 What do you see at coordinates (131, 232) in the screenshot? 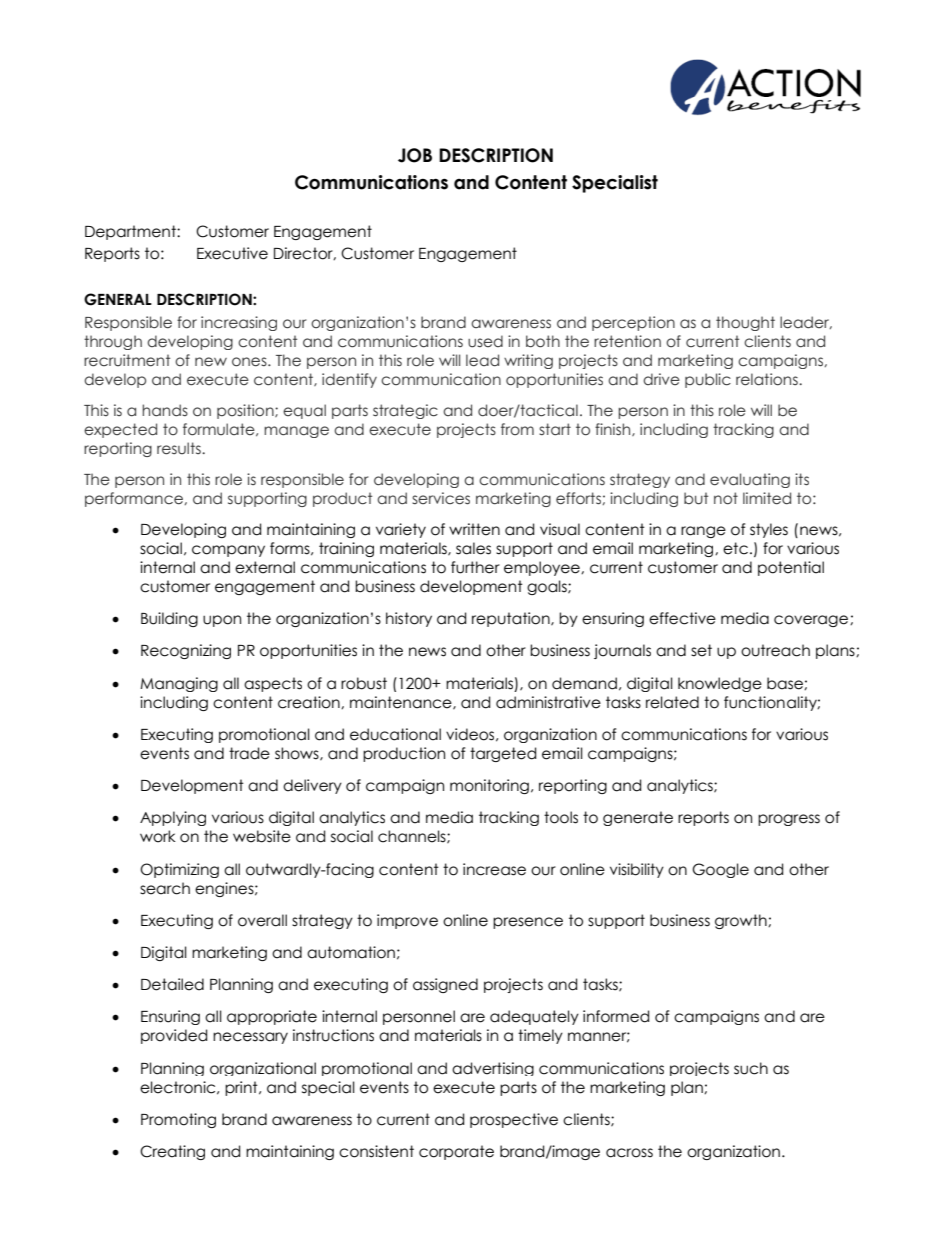
I see `Department` at bounding box center [131, 232].
